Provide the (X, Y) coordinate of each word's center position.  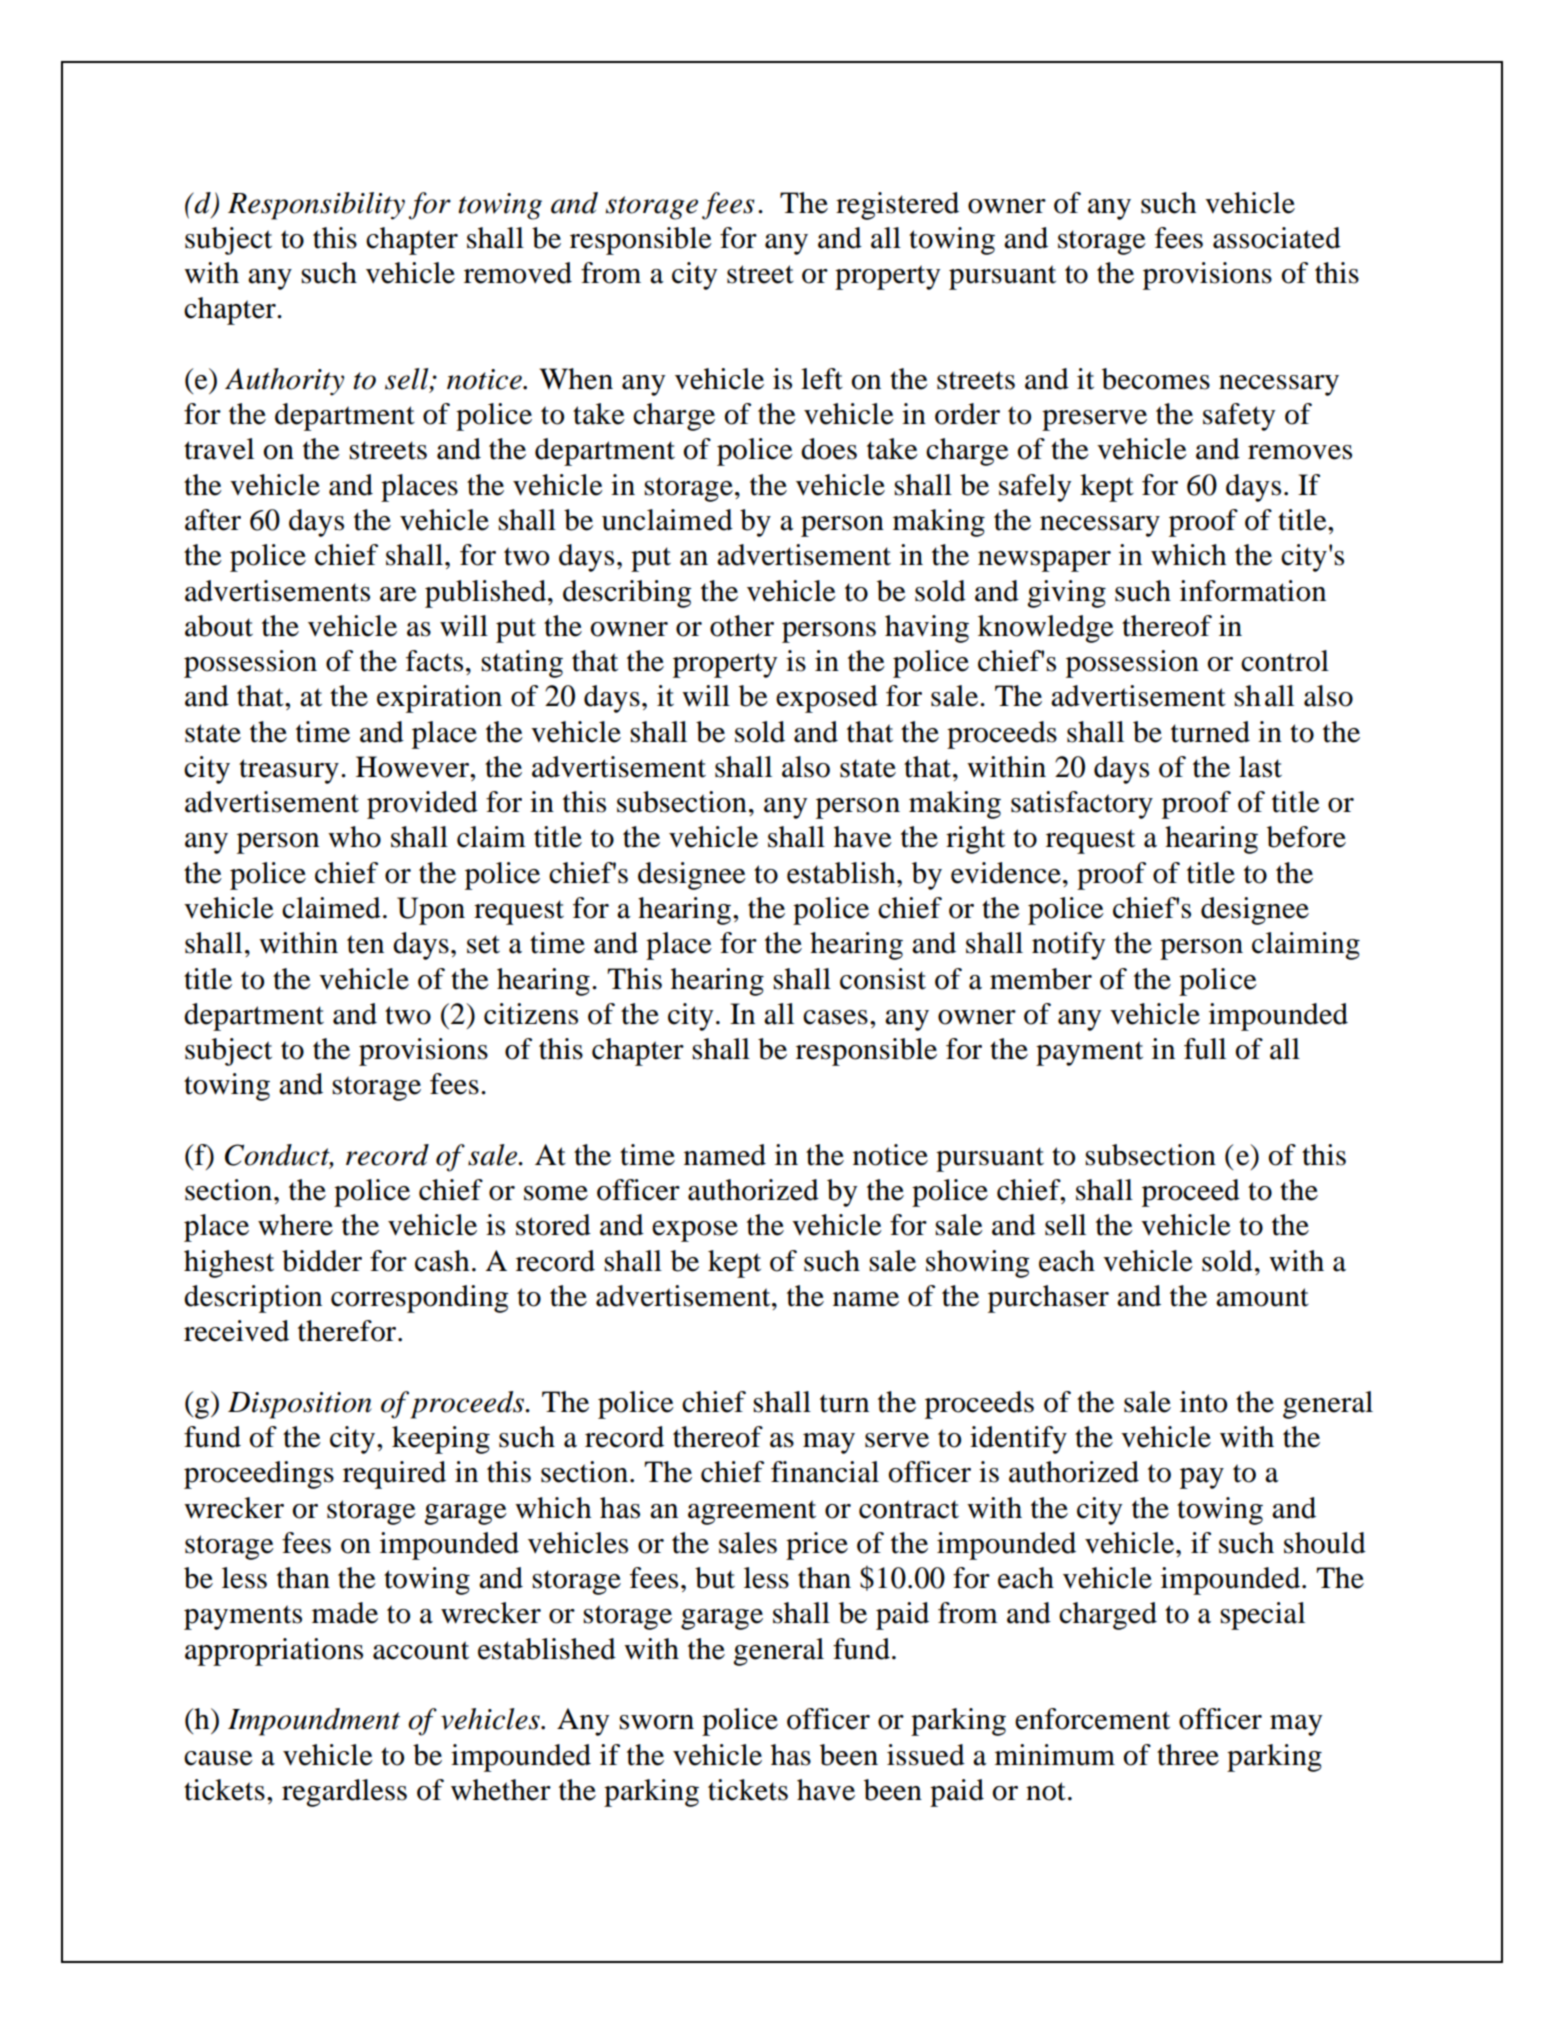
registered (897, 206)
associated (1277, 238)
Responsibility (316, 206)
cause (218, 1758)
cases (835, 1017)
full (1205, 1049)
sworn (656, 1722)
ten (365, 944)
